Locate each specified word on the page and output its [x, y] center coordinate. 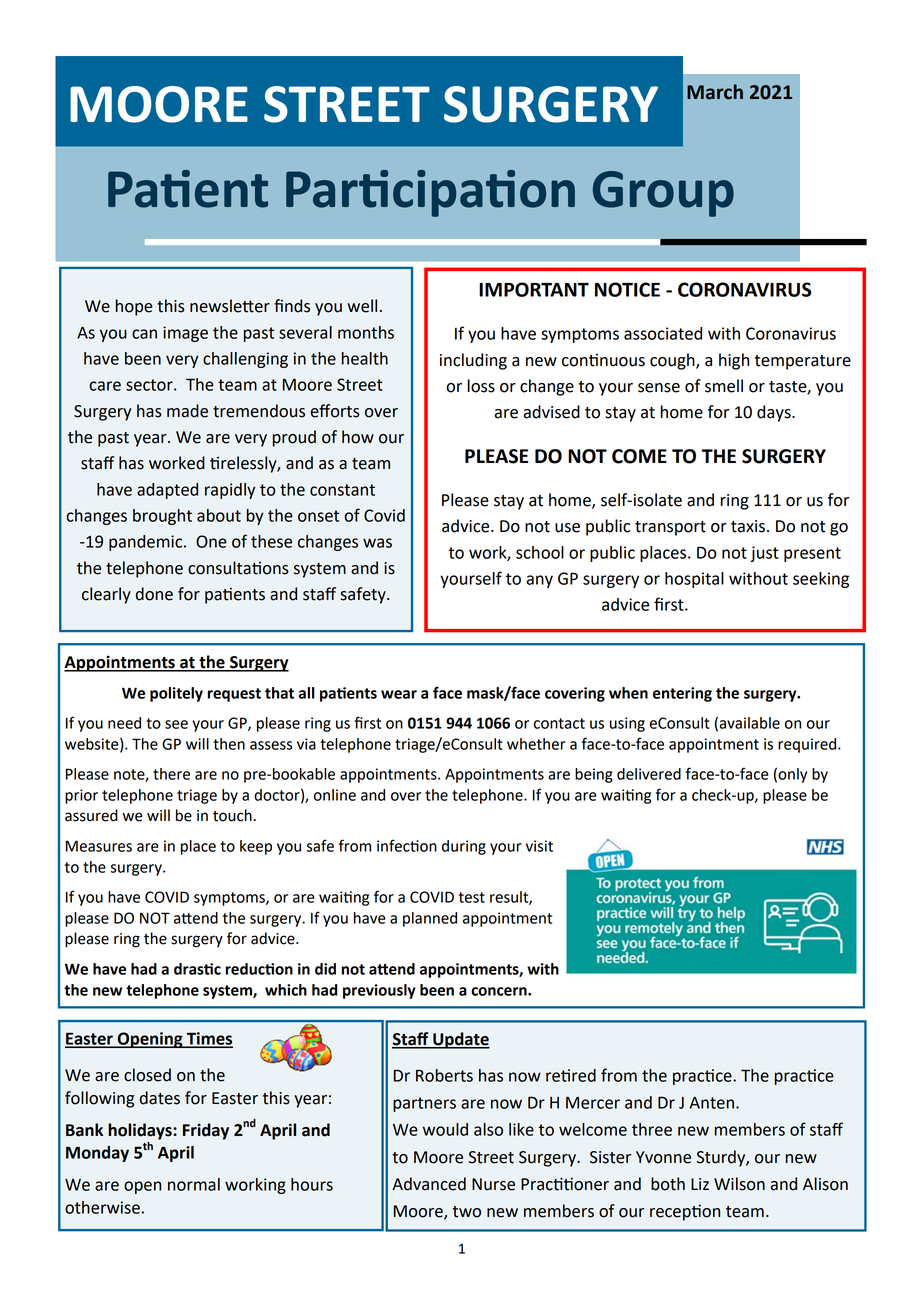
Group [663, 194]
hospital [694, 580]
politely [176, 694]
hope [134, 307]
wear [399, 694]
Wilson [739, 1184]
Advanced [429, 1184]
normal [194, 1184]
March [715, 92]
